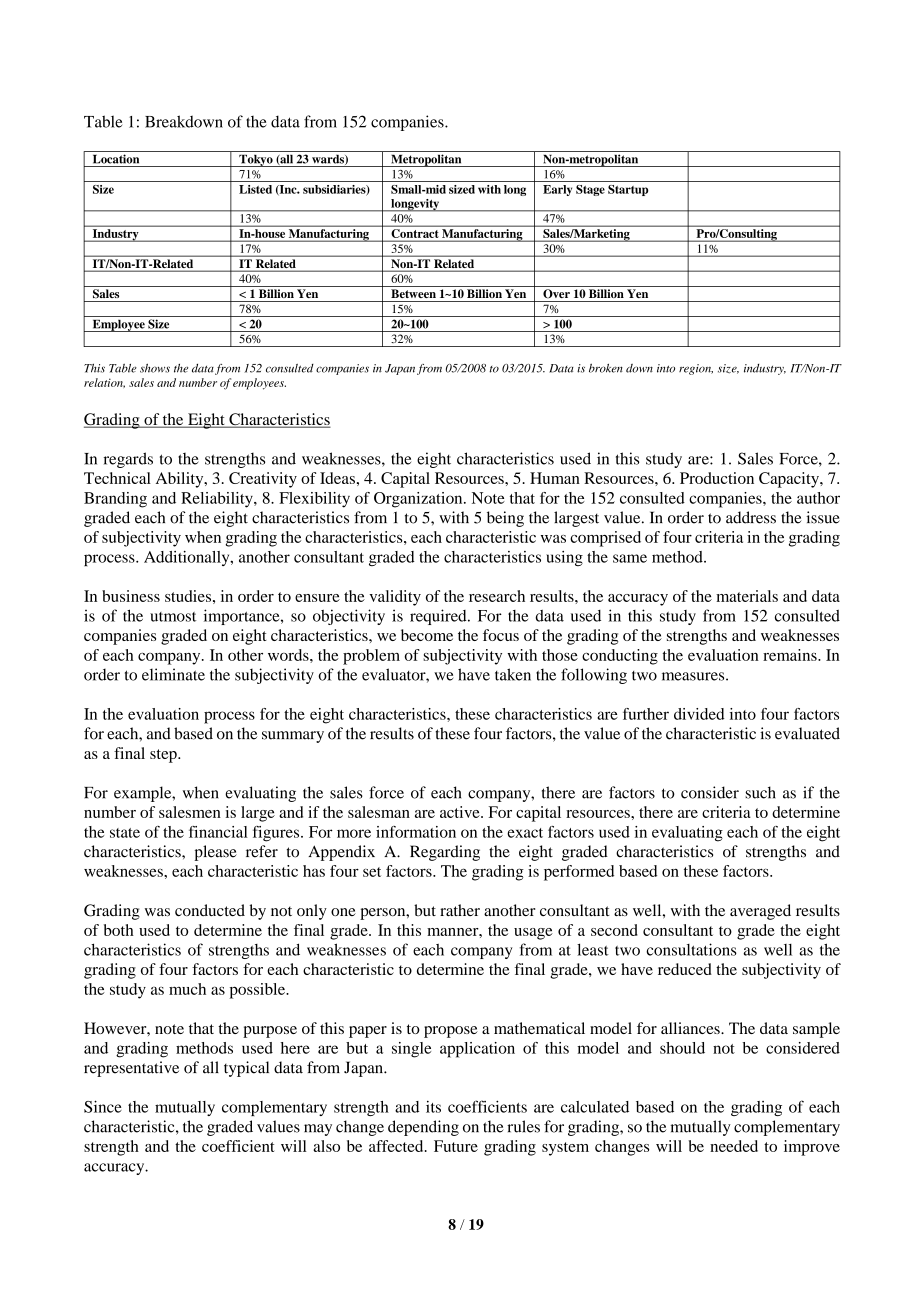 This image has height=1307, width=924. Describe the element at coordinates (255, 189) in the image. I see `Listed` at that location.
